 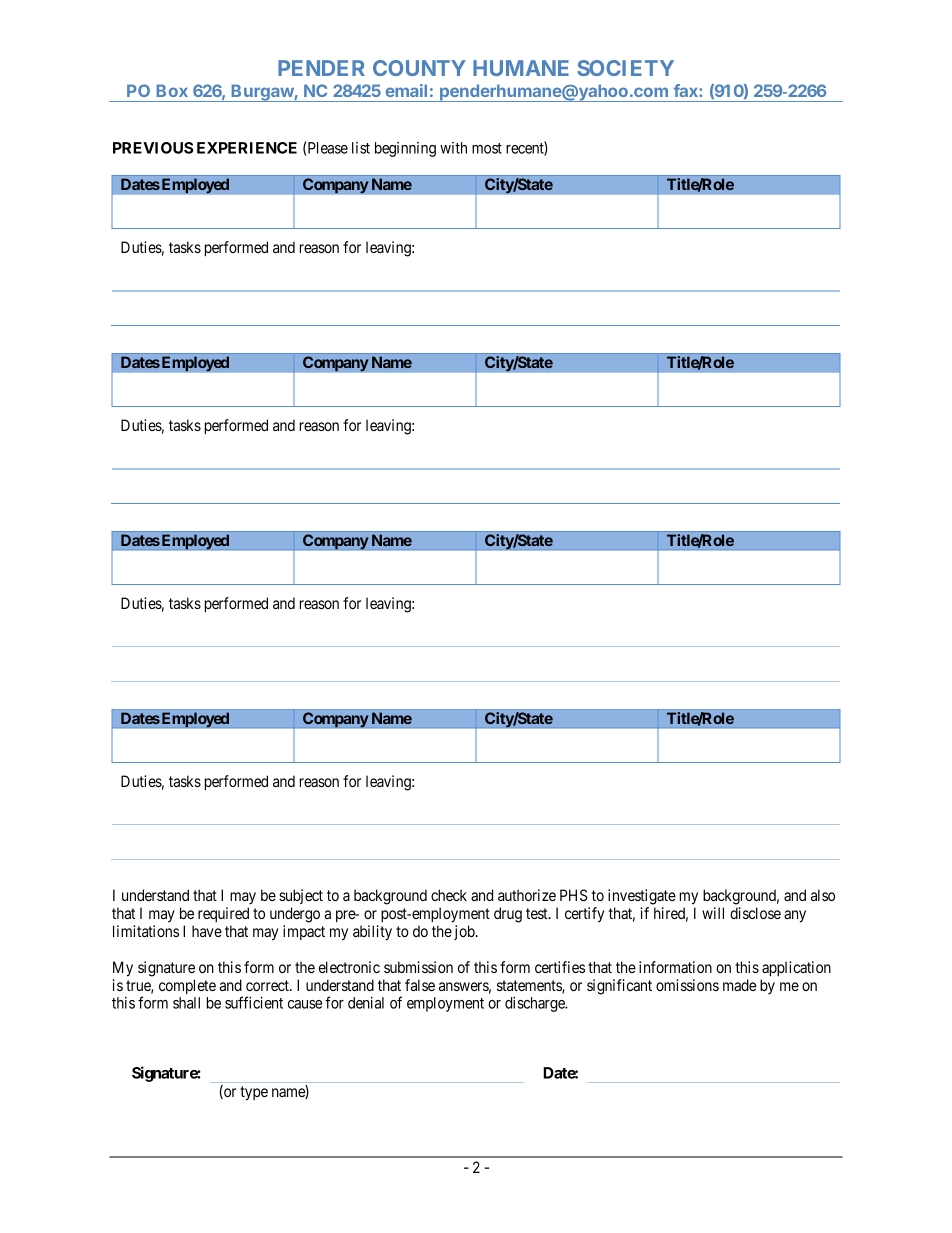 What do you see at coordinates (405, 149) in the screenshot?
I see `beginning` at bounding box center [405, 149].
